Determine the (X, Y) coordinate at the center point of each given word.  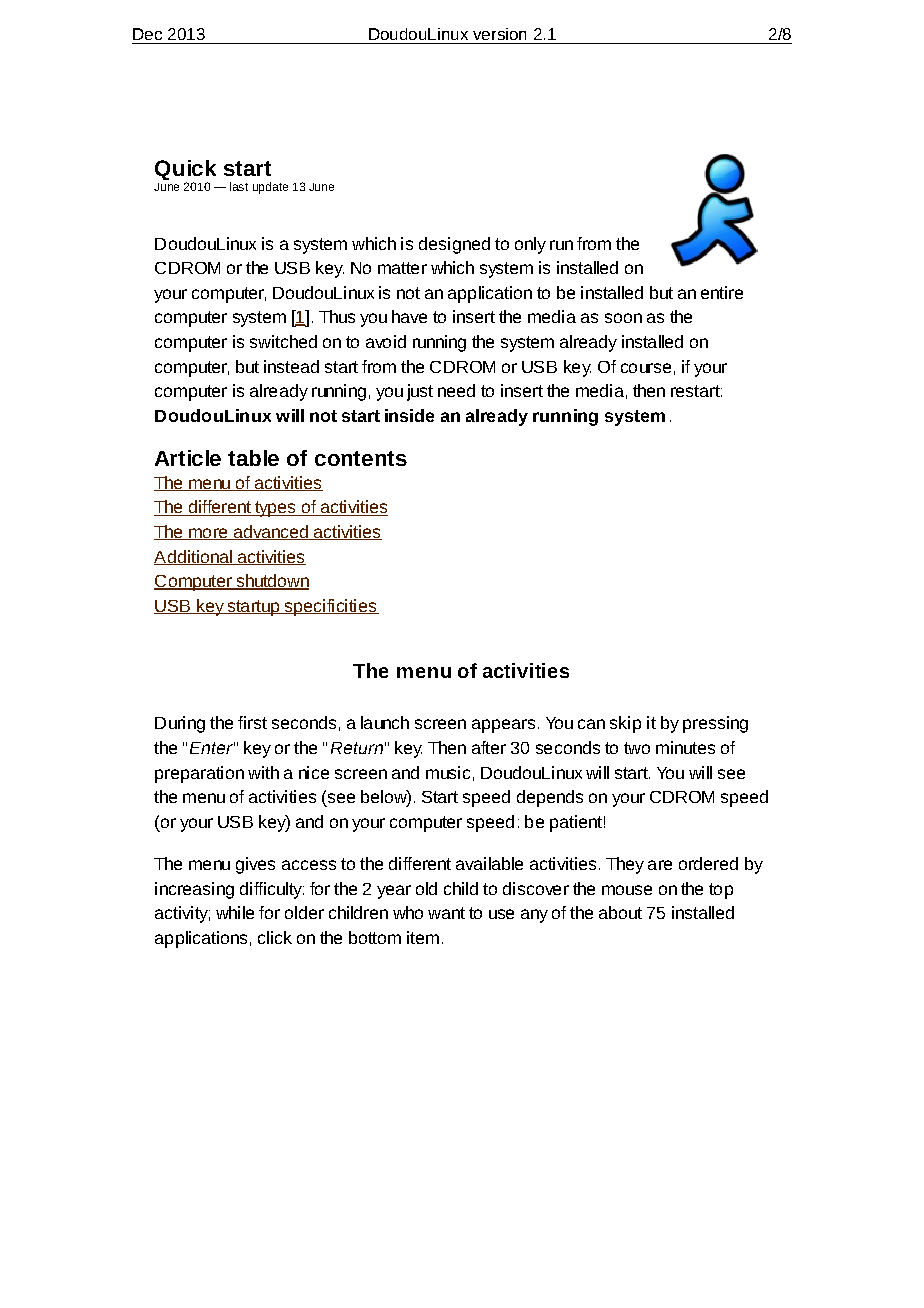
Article (188, 458)
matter (402, 268)
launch (385, 722)
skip (625, 724)
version (499, 34)
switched (283, 341)
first (252, 722)
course (646, 368)
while (235, 912)
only (530, 245)
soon (623, 318)
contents (361, 458)
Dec (147, 34)
